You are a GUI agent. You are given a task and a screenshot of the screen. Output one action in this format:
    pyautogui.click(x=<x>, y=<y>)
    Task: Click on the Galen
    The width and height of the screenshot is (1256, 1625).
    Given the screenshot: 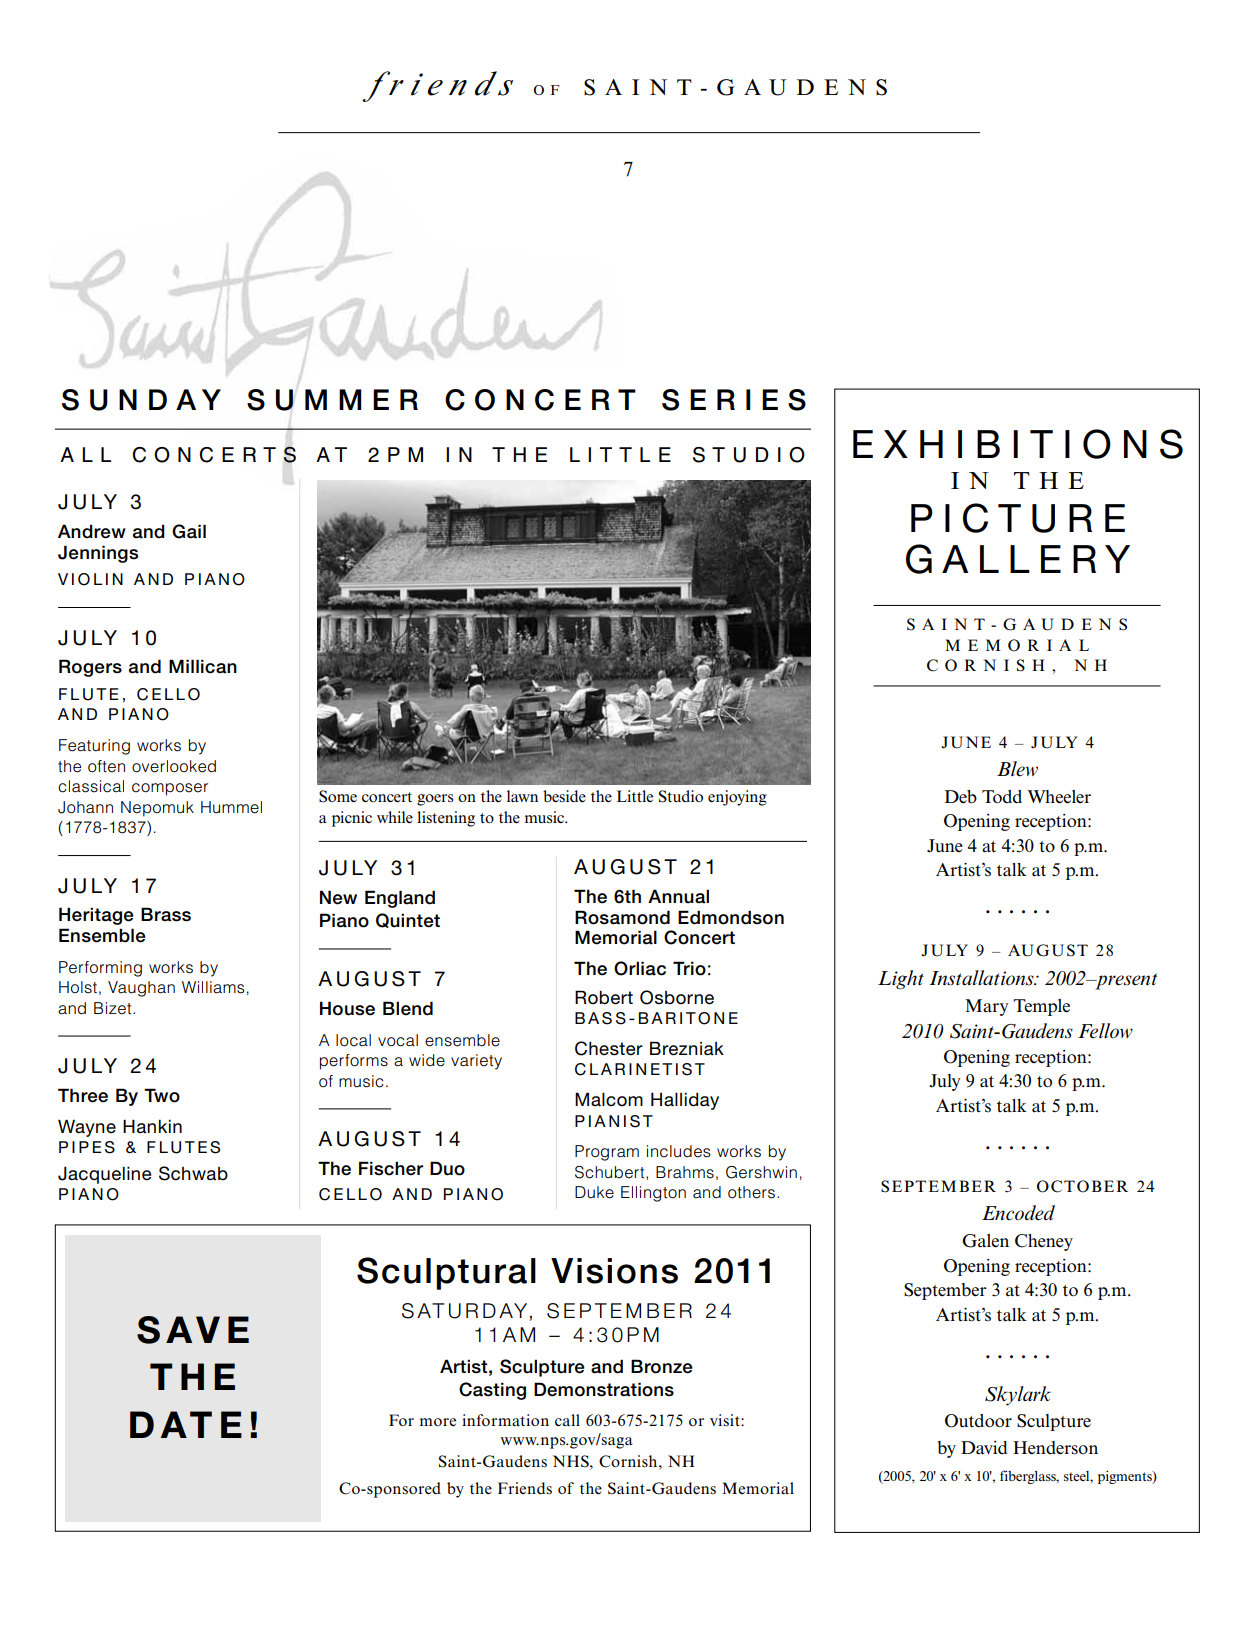 What is the action you would take?
    pyautogui.click(x=985, y=1241)
